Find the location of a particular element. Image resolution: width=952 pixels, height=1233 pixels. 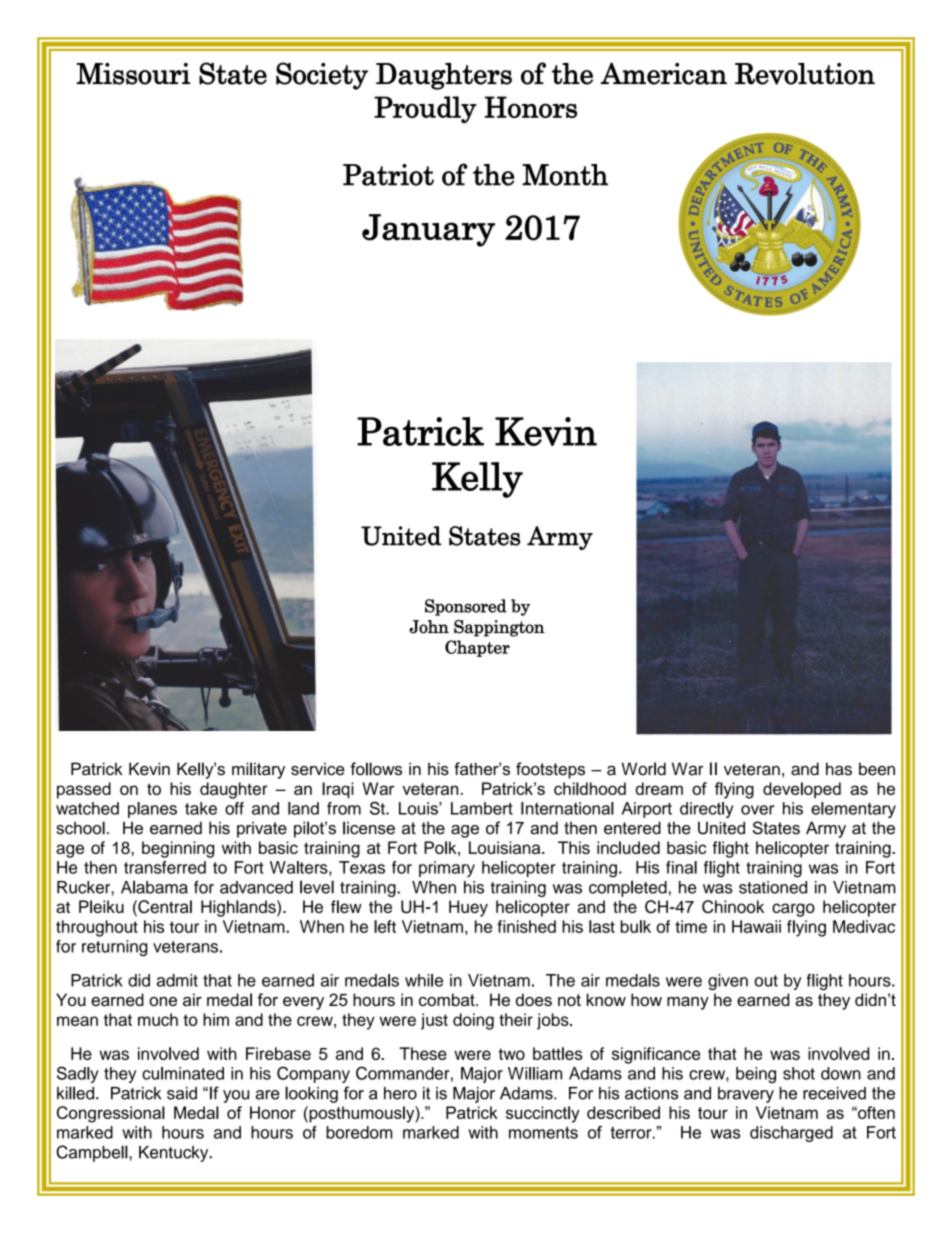

Huey is located at coordinates (468, 908).
